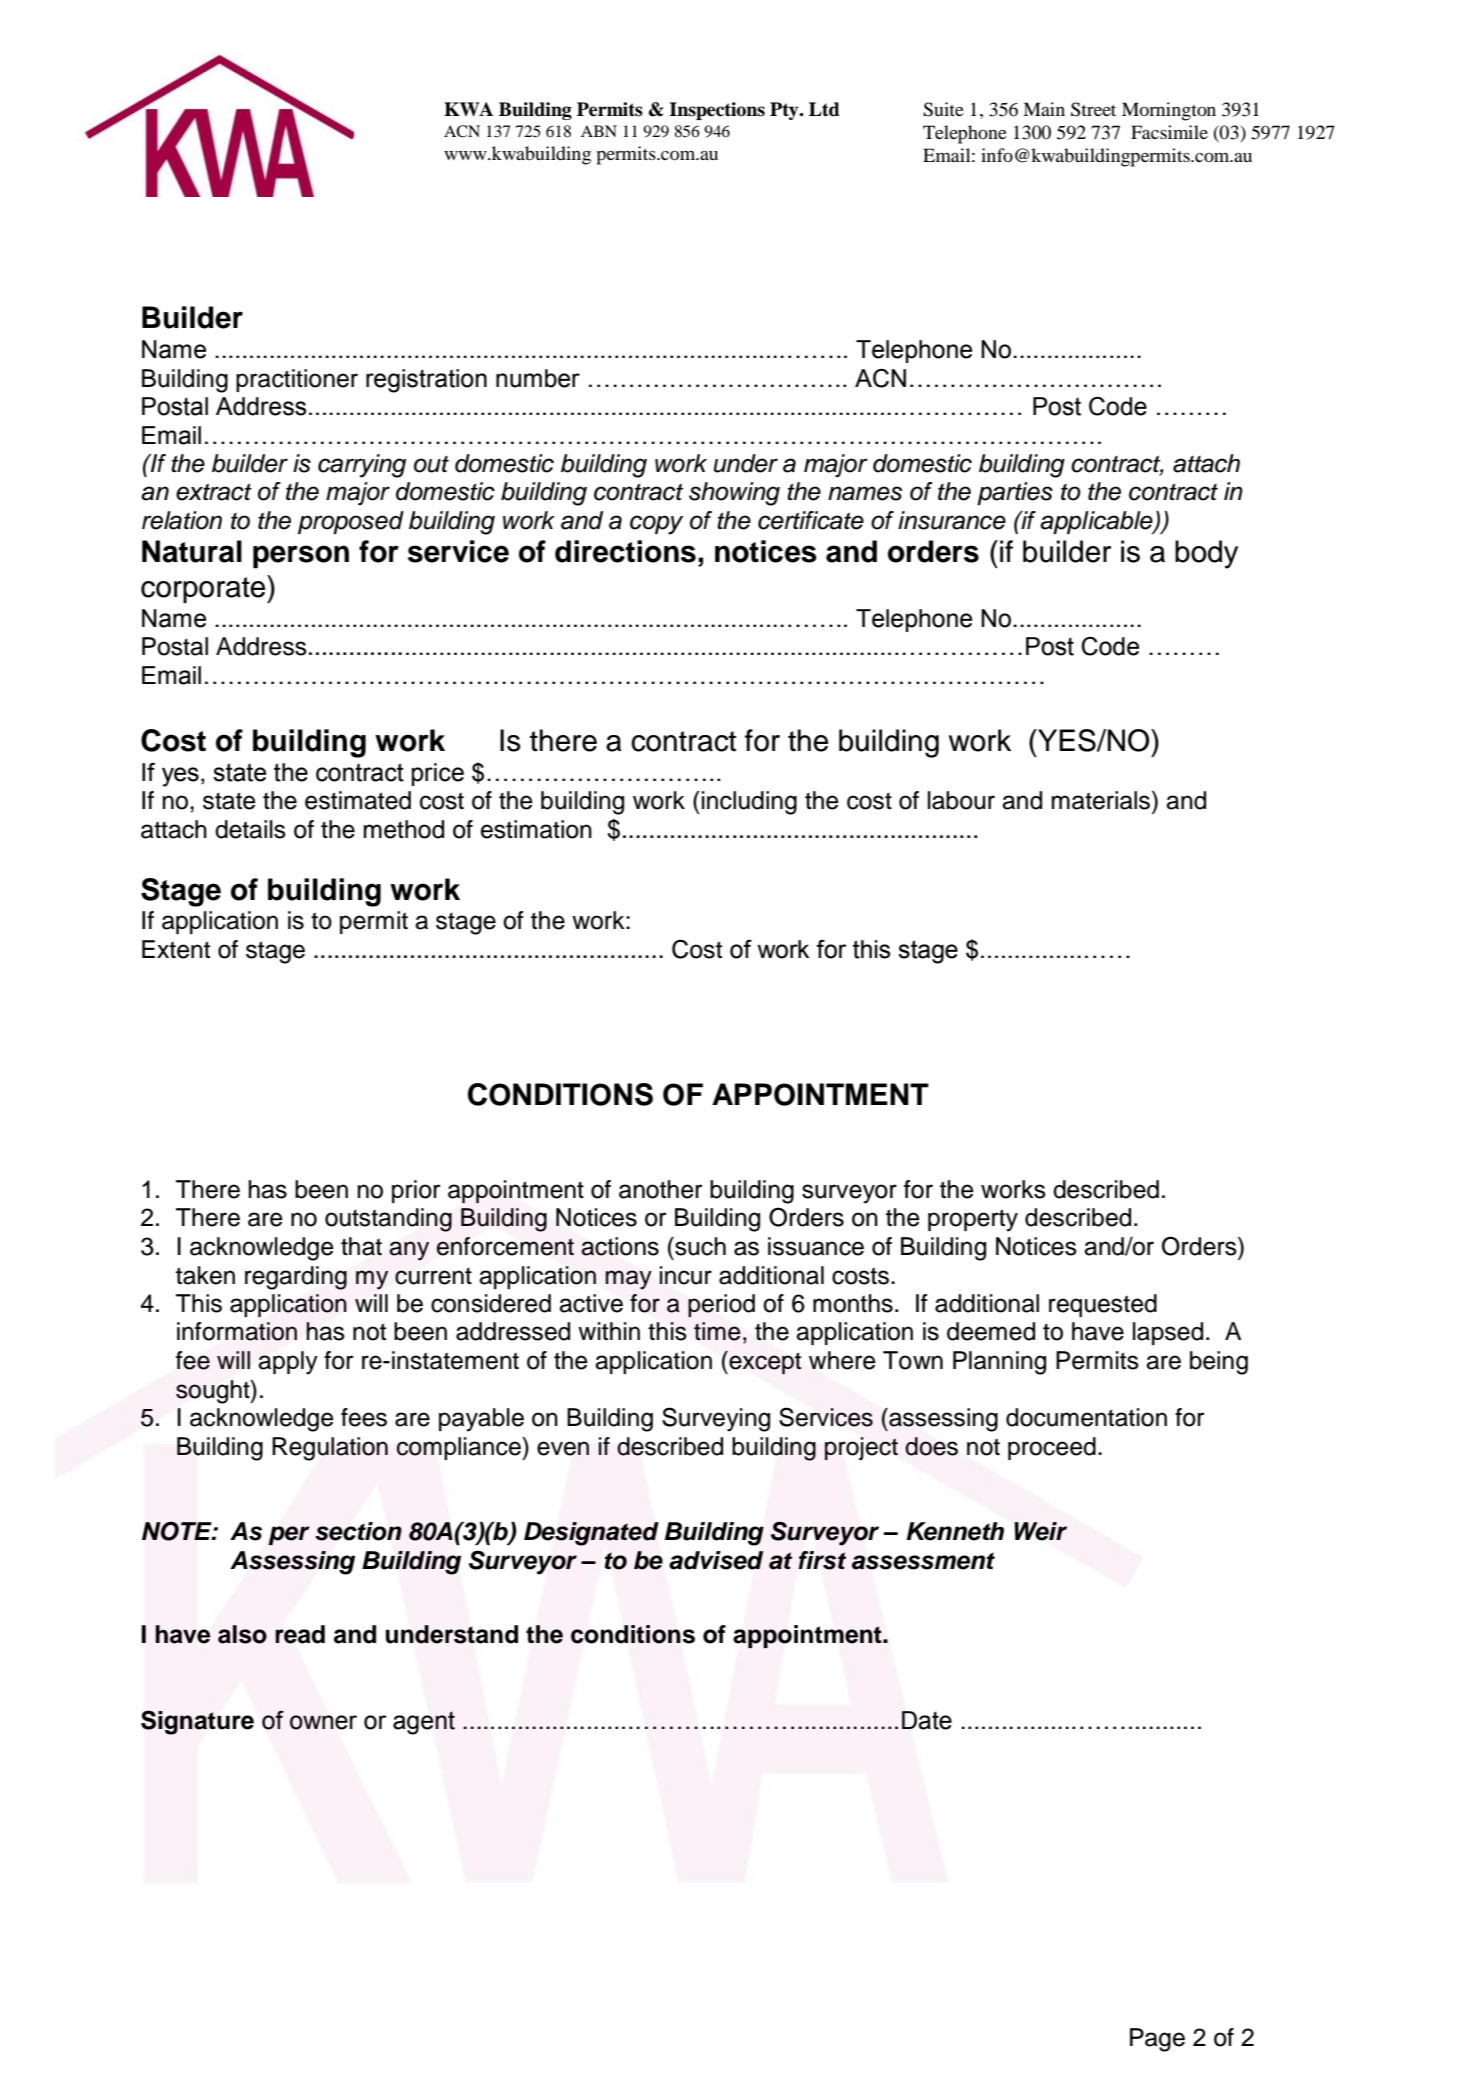  Describe the element at coordinates (717, 111) in the screenshot. I see `Inspections` at that location.
